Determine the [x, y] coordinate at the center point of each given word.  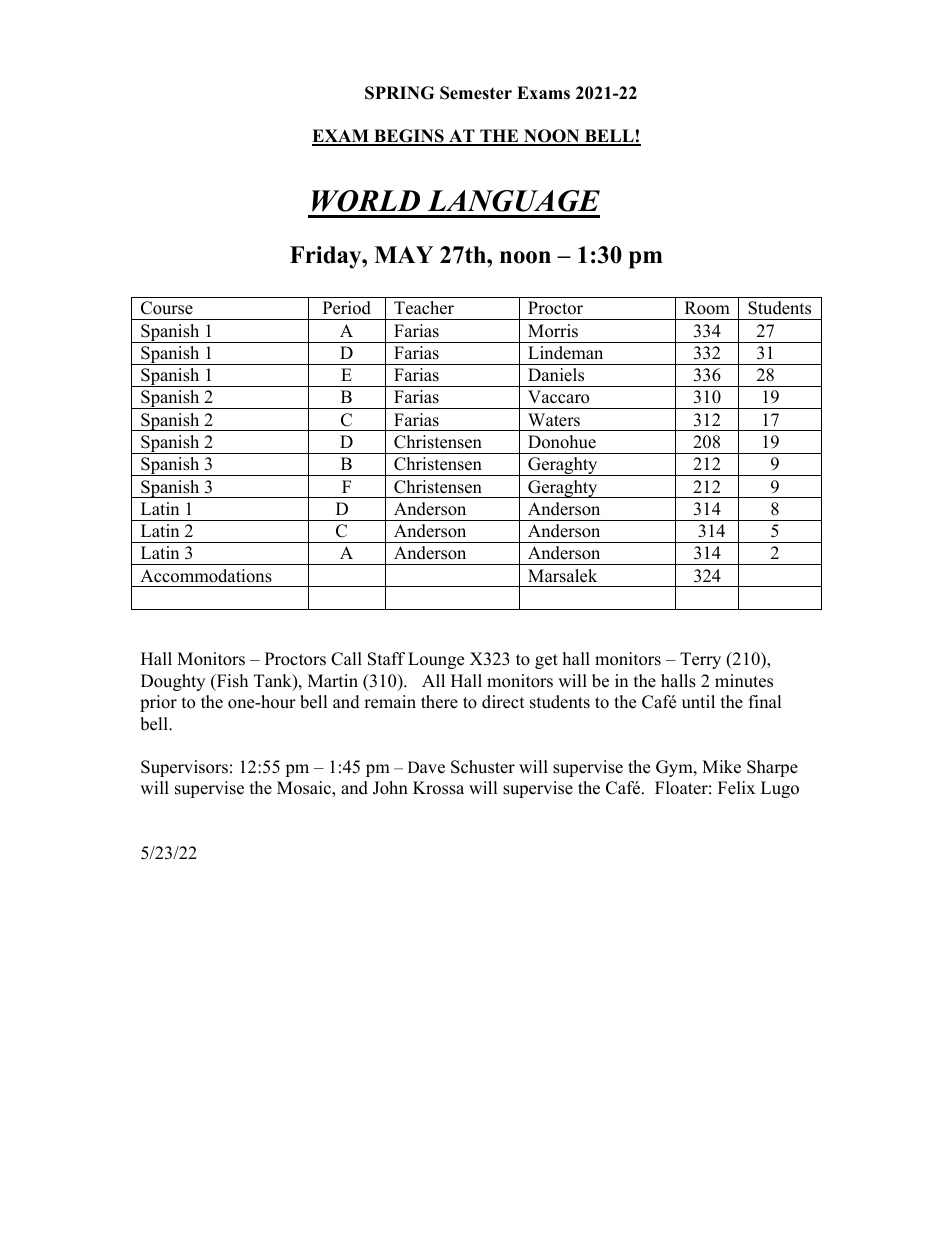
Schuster [483, 767]
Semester [476, 93]
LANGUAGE [513, 201]
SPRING [399, 93]
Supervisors [184, 768]
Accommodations [206, 576]
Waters [554, 420]
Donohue [562, 442]
